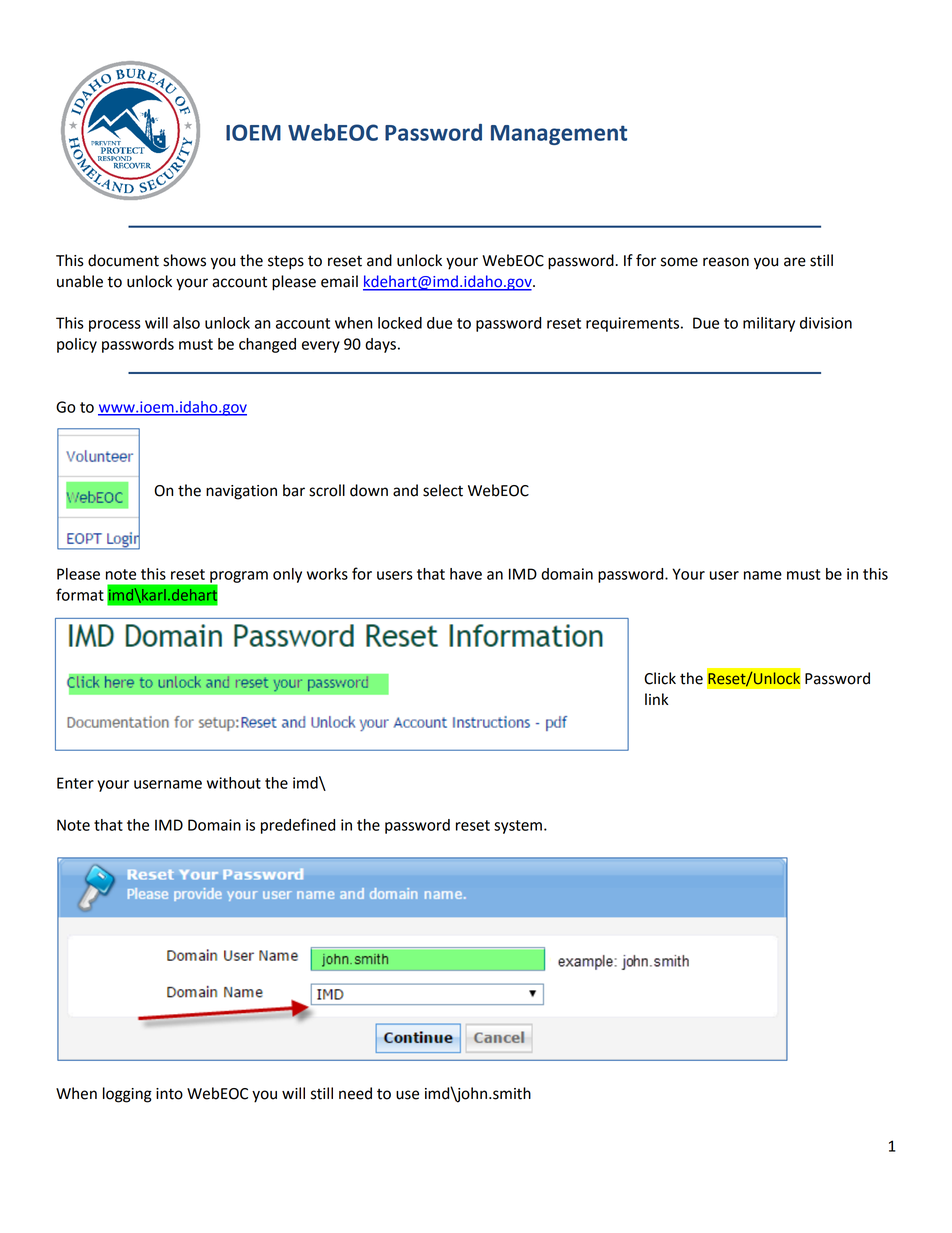 Image resolution: width=952 pixels, height=1233 pixels. Describe the element at coordinates (559, 135) in the image. I see `Management` at that location.
